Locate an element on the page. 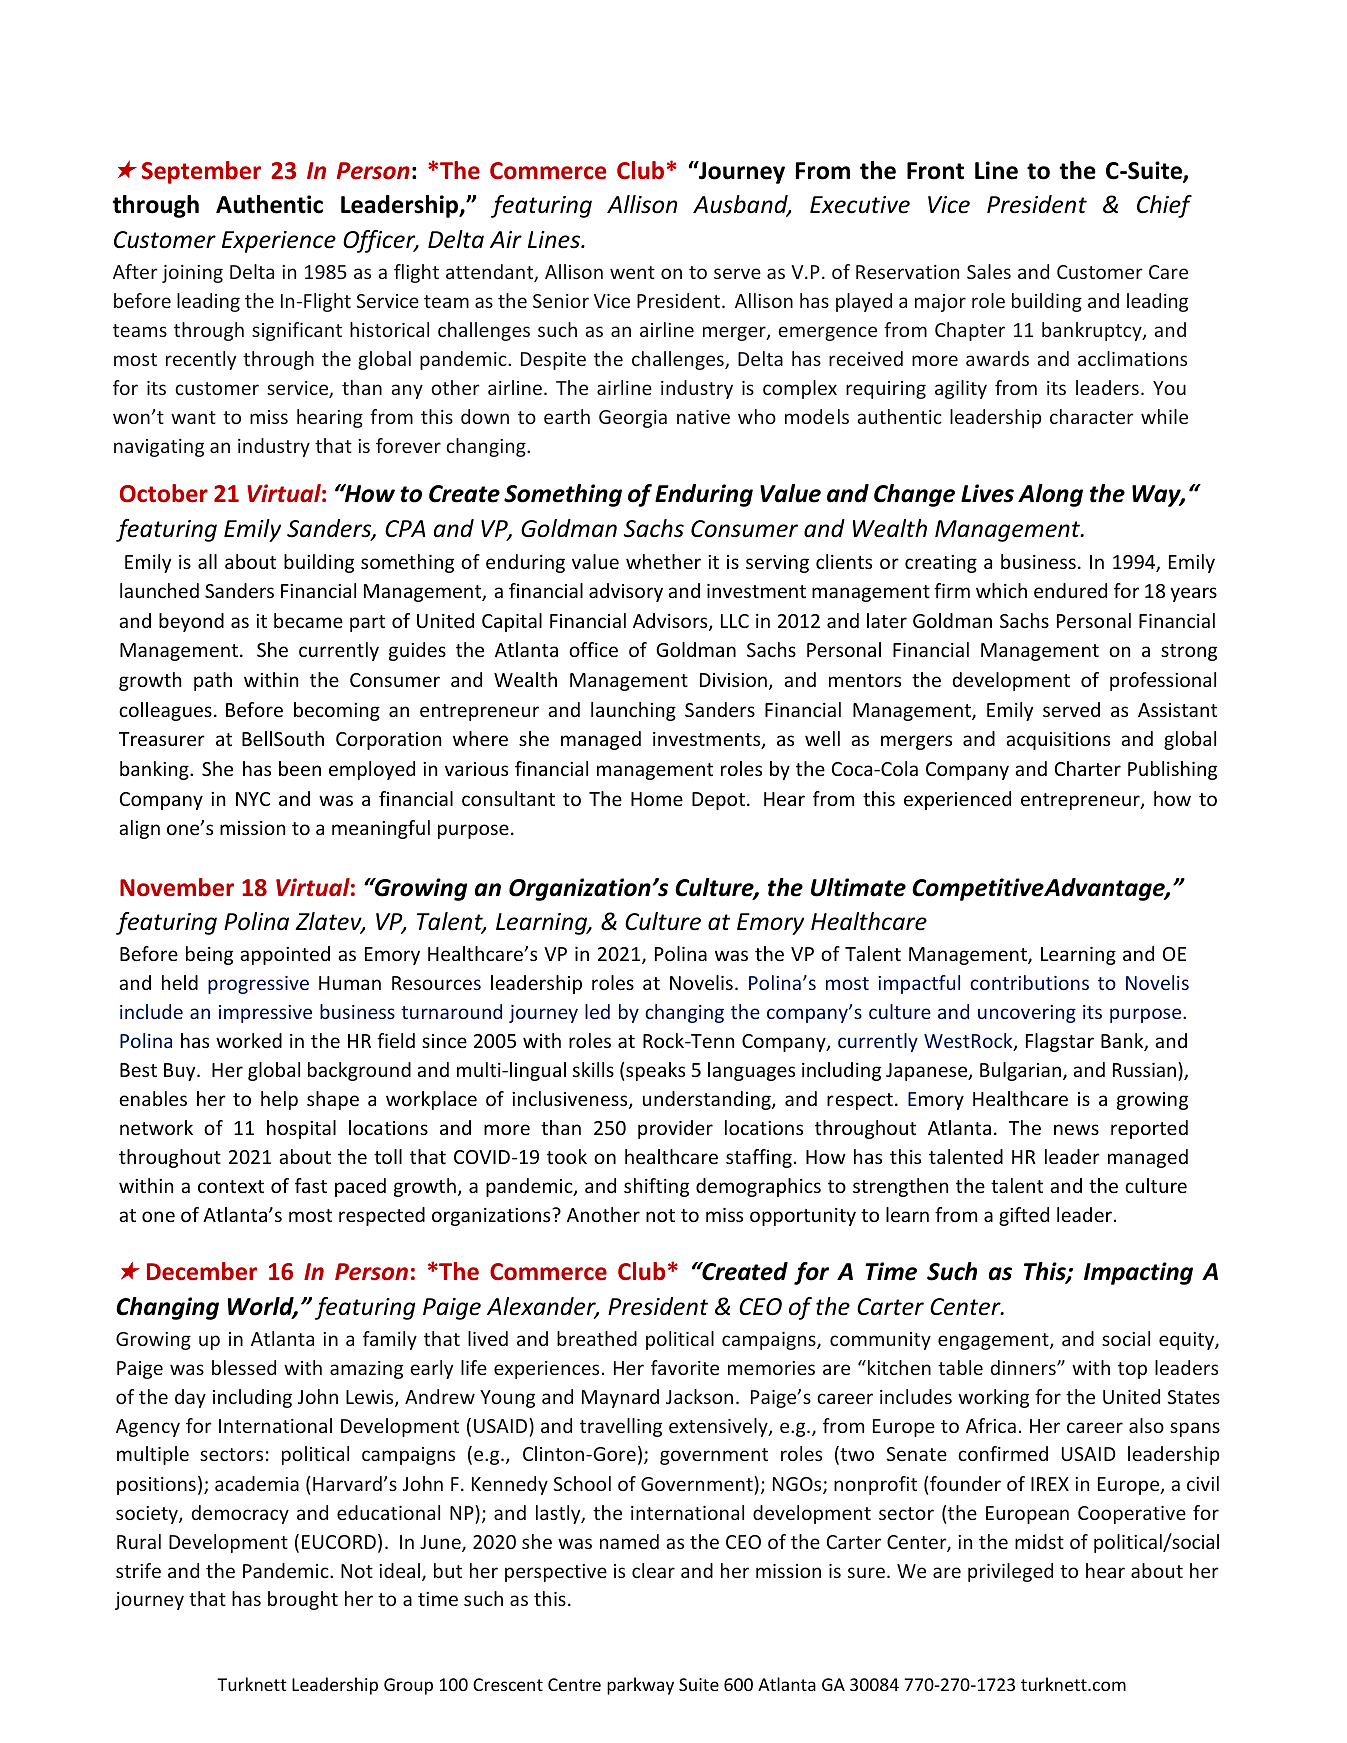 The image size is (1347, 1743). Chief is located at coordinates (1164, 206).
